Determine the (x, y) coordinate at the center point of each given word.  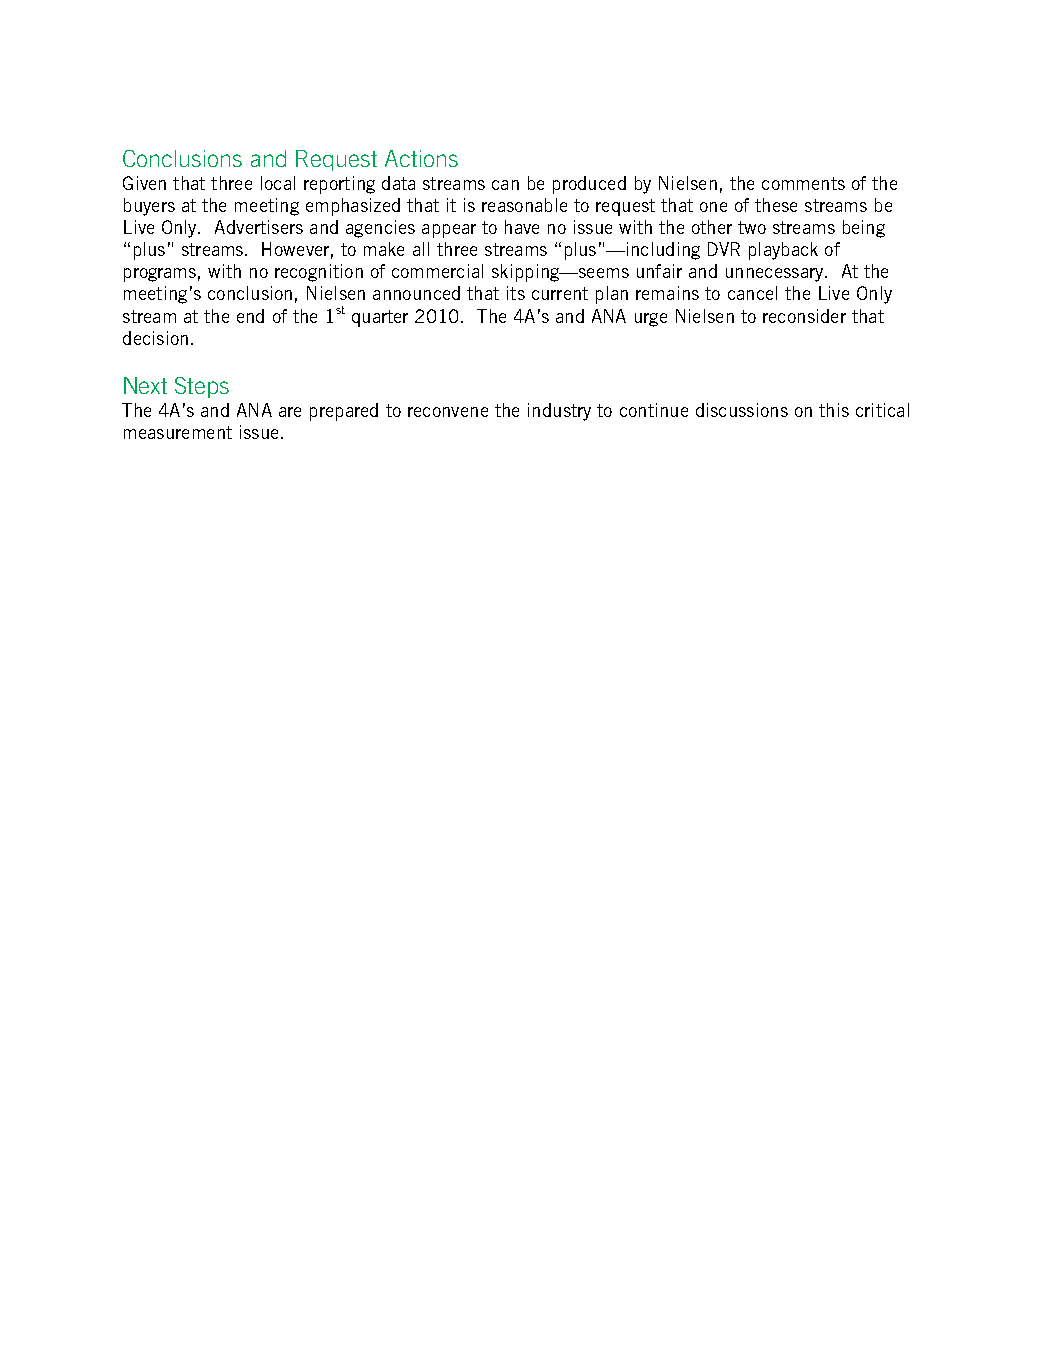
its (516, 293)
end (250, 316)
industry (559, 412)
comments (803, 183)
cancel (752, 293)
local (278, 183)
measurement (178, 432)
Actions (421, 158)
